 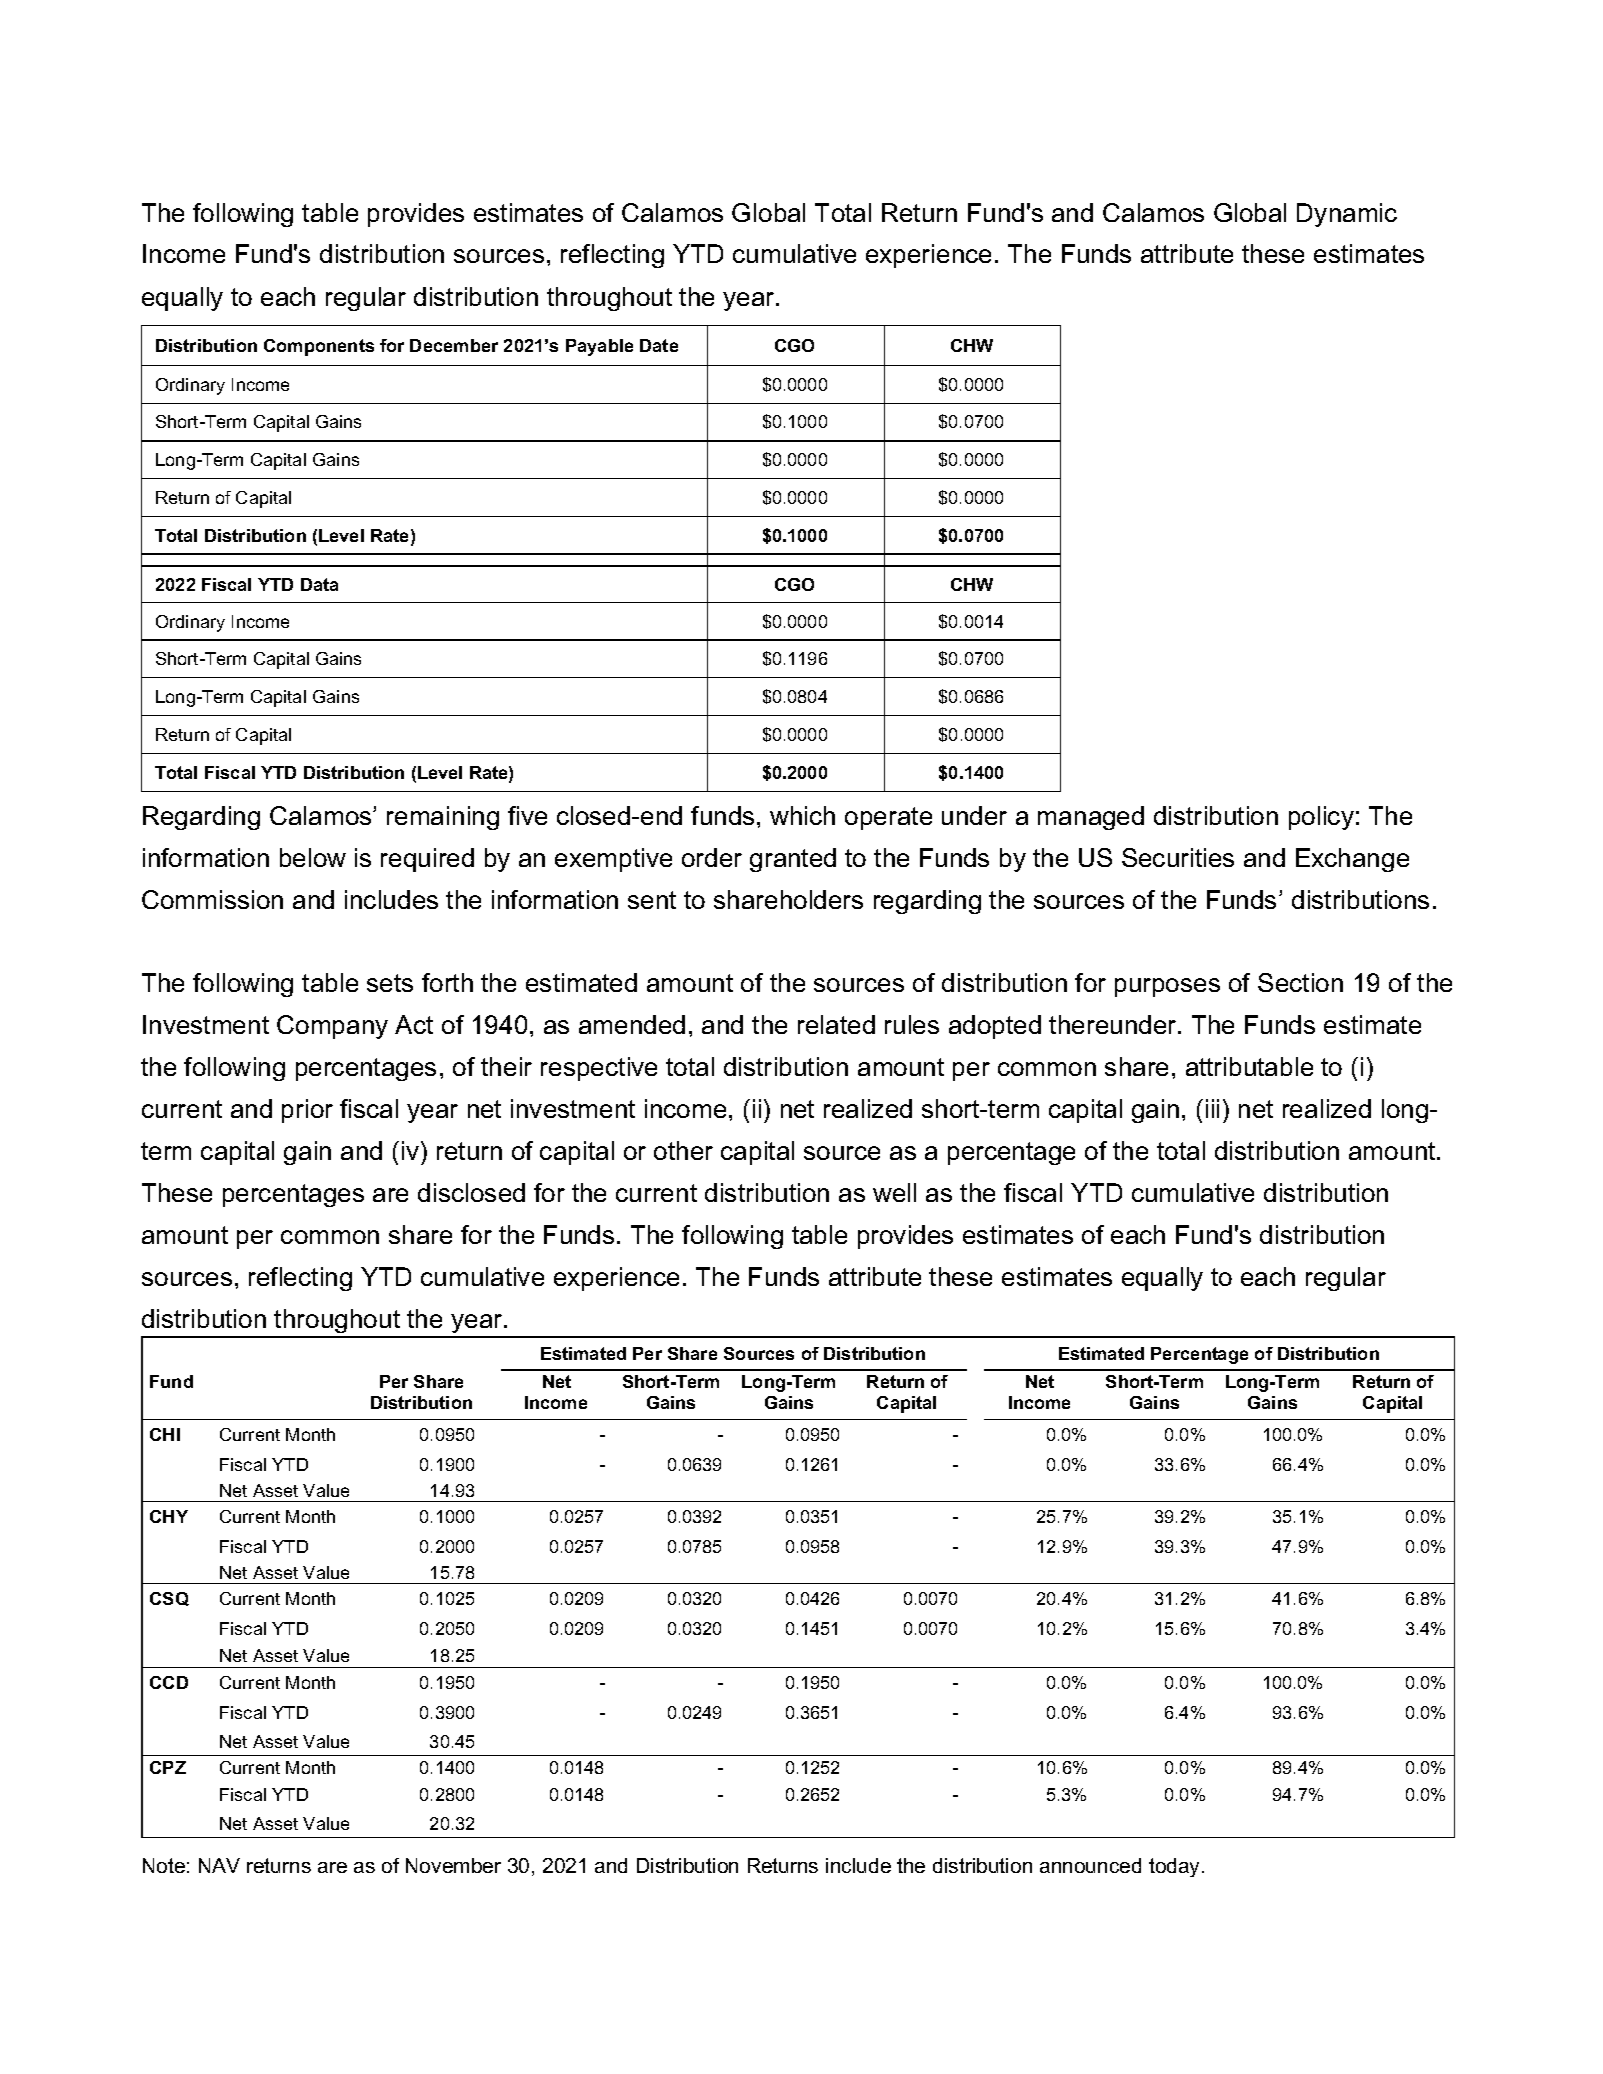 I want to click on NAV, so click(x=219, y=1865).
